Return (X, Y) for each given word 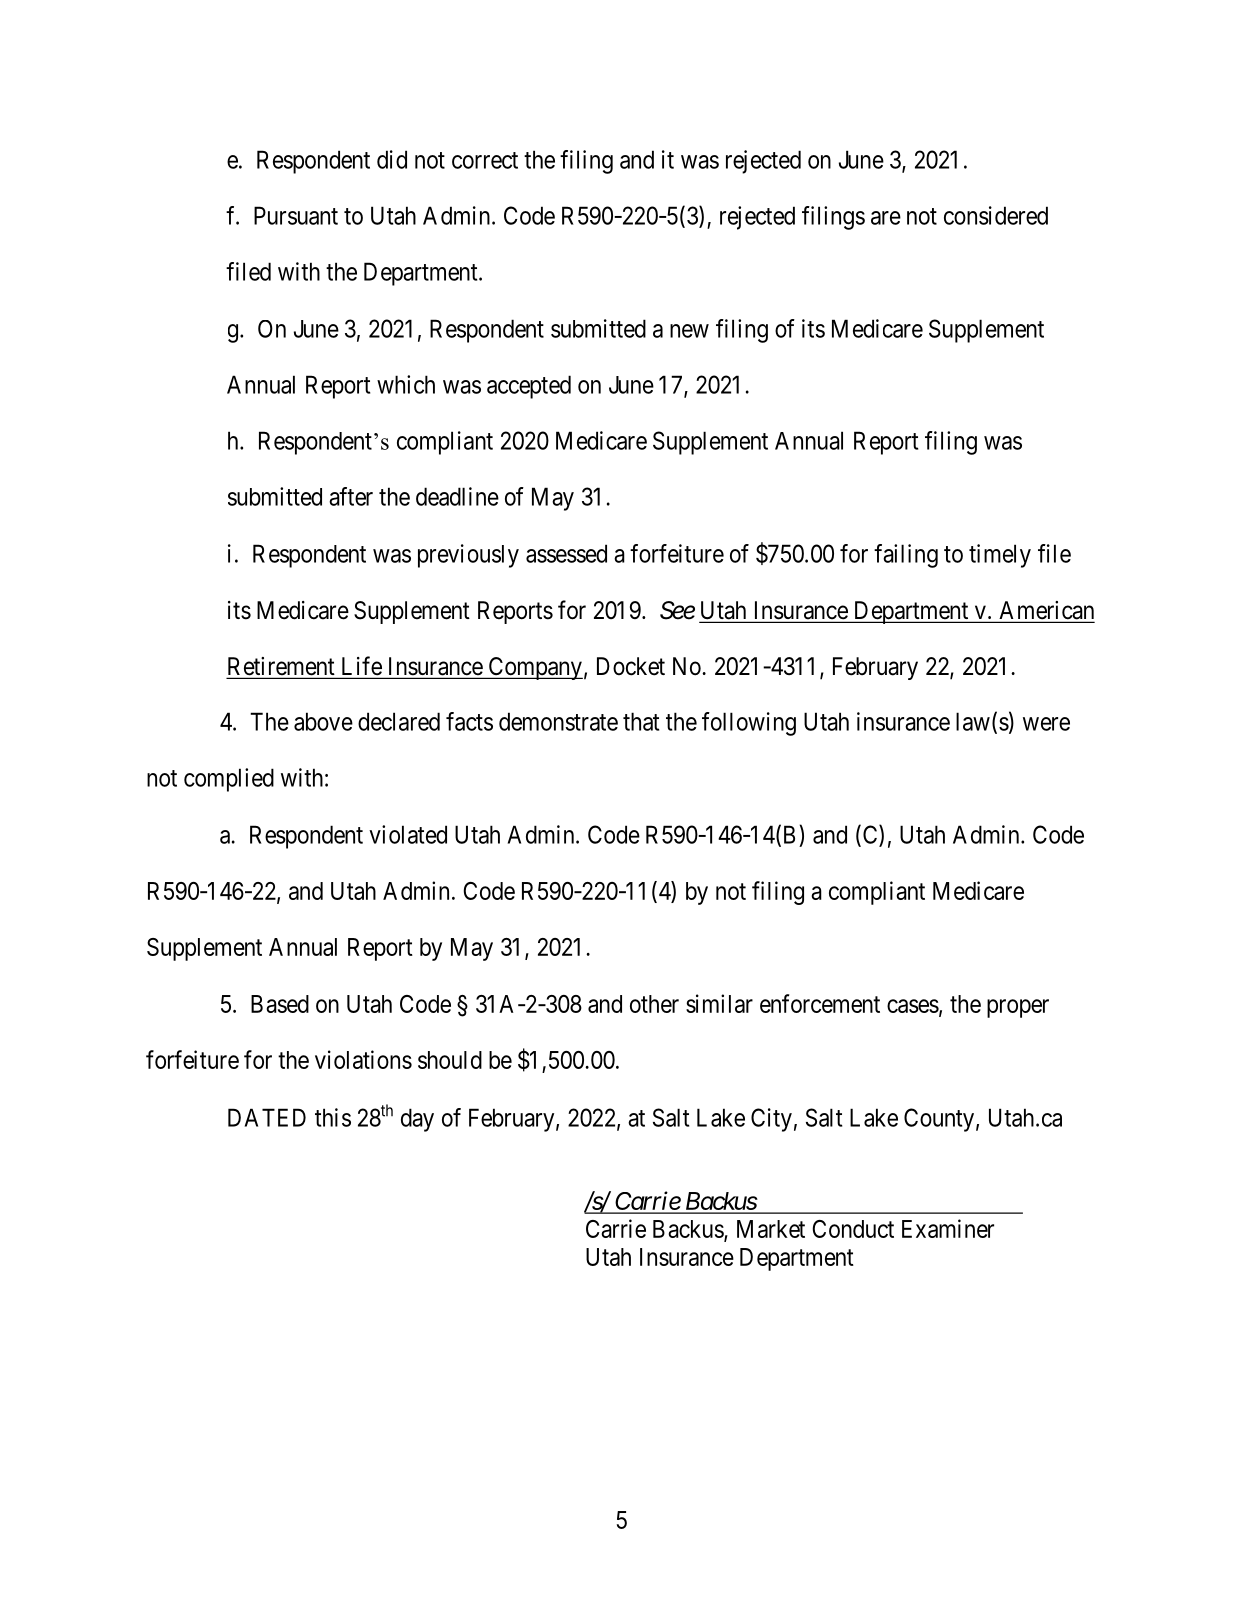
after (351, 496)
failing (906, 556)
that (641, 721)
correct (485, 160)
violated (408, 834)
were (1046, 724)
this (333, 1117)
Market (771, 1229)
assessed (566, 553)
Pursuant (296, 215)
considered (996, 215)
